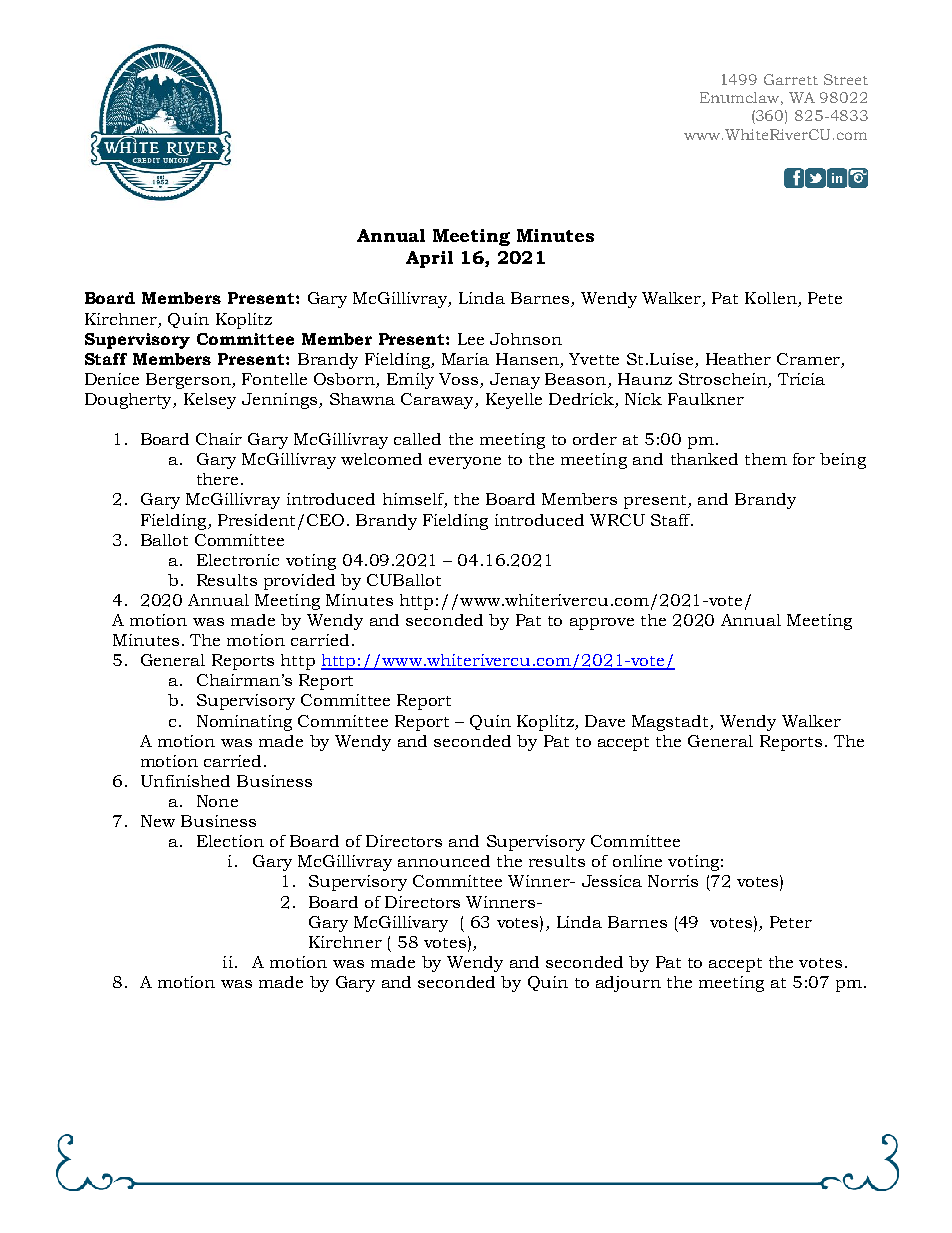 Image resolution: width=952 pixels, height=1233 pixels. Describe the element at coordinates (210, 401) in the page. I see `Kelsey` at that location.
